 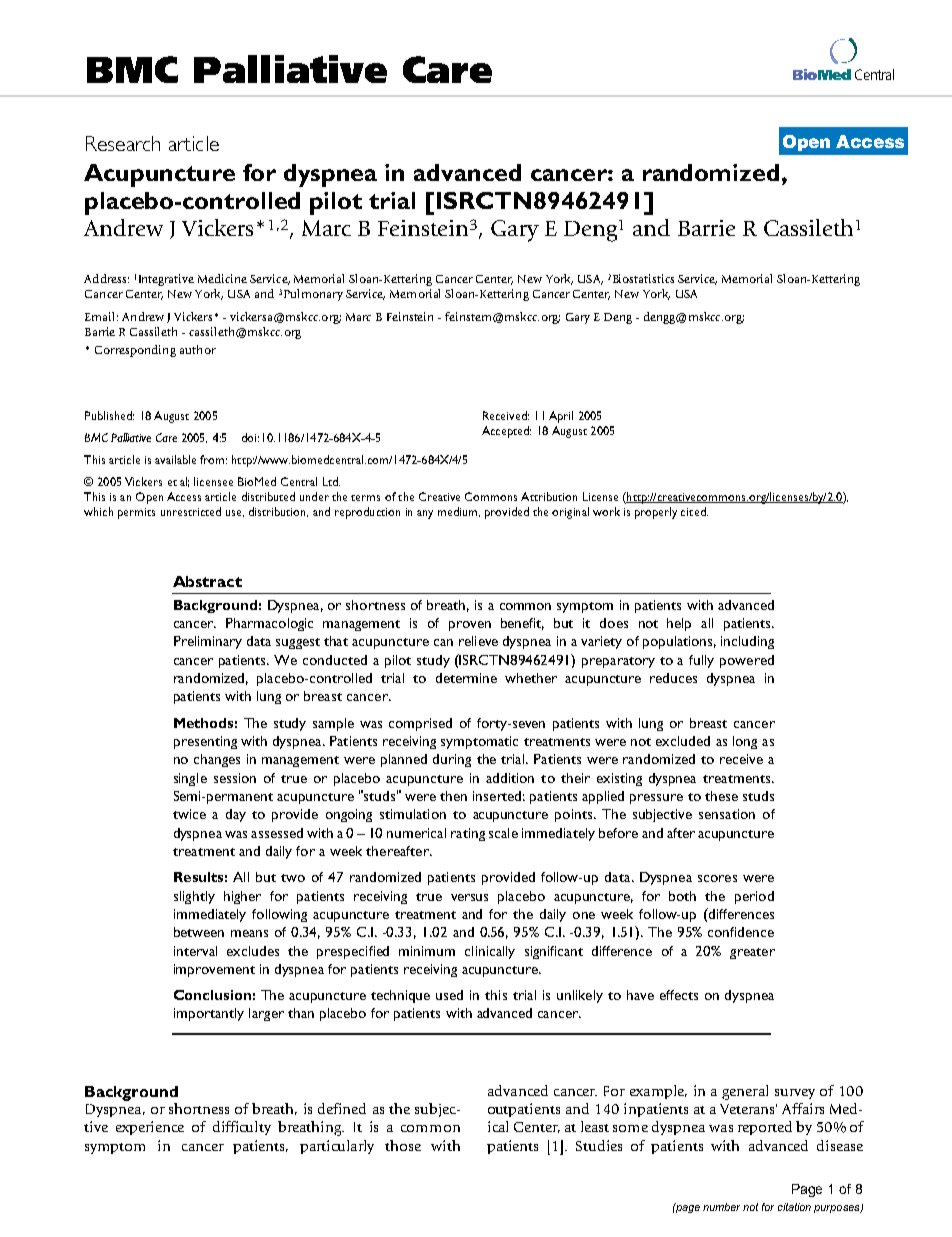 I want to click on Medicine, so click(x=222, y=278).
